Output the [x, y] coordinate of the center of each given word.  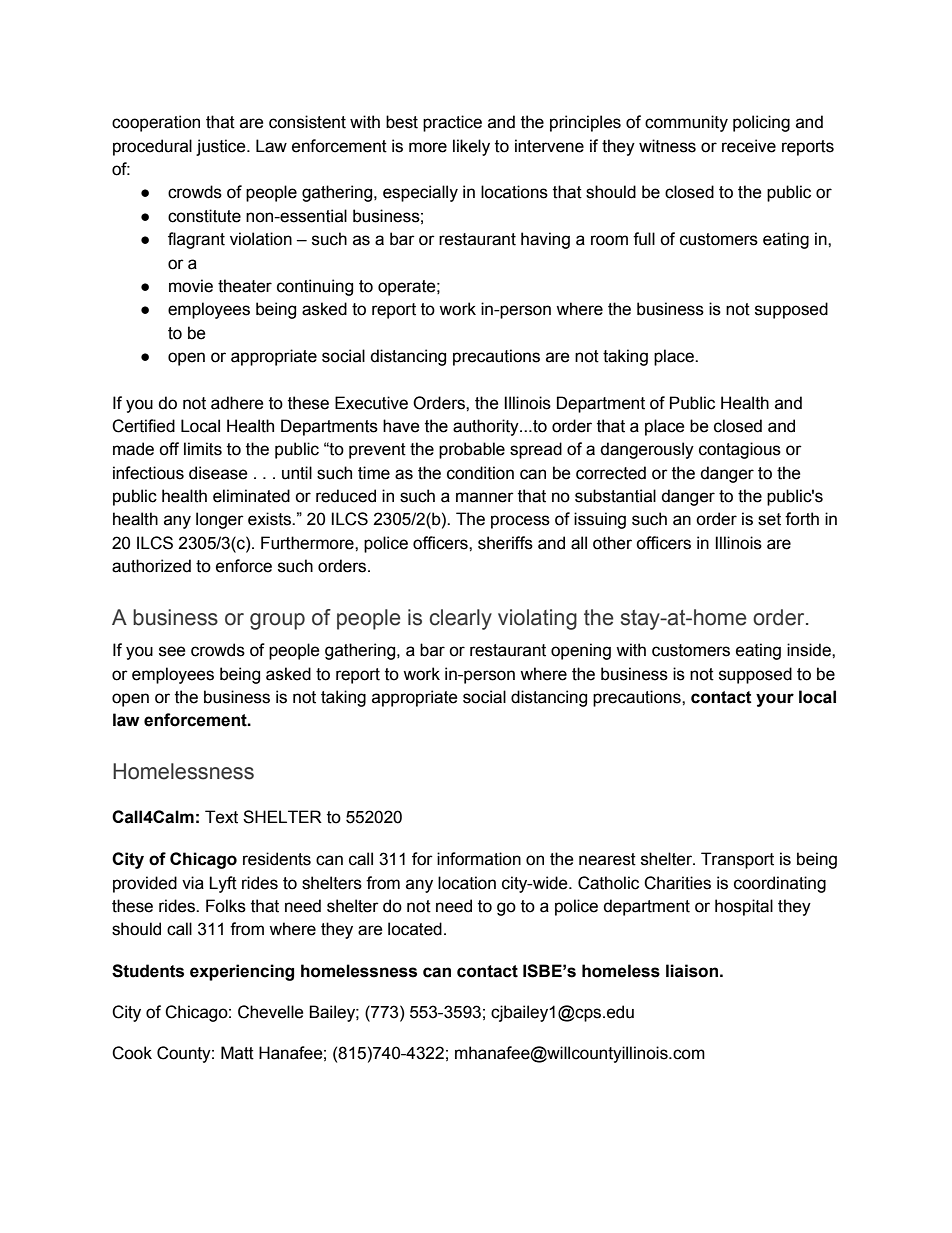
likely [471, 147]
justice [222, 147]
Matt [237, 1053]
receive [749, 146]
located [415, 929]
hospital [744, 907]
